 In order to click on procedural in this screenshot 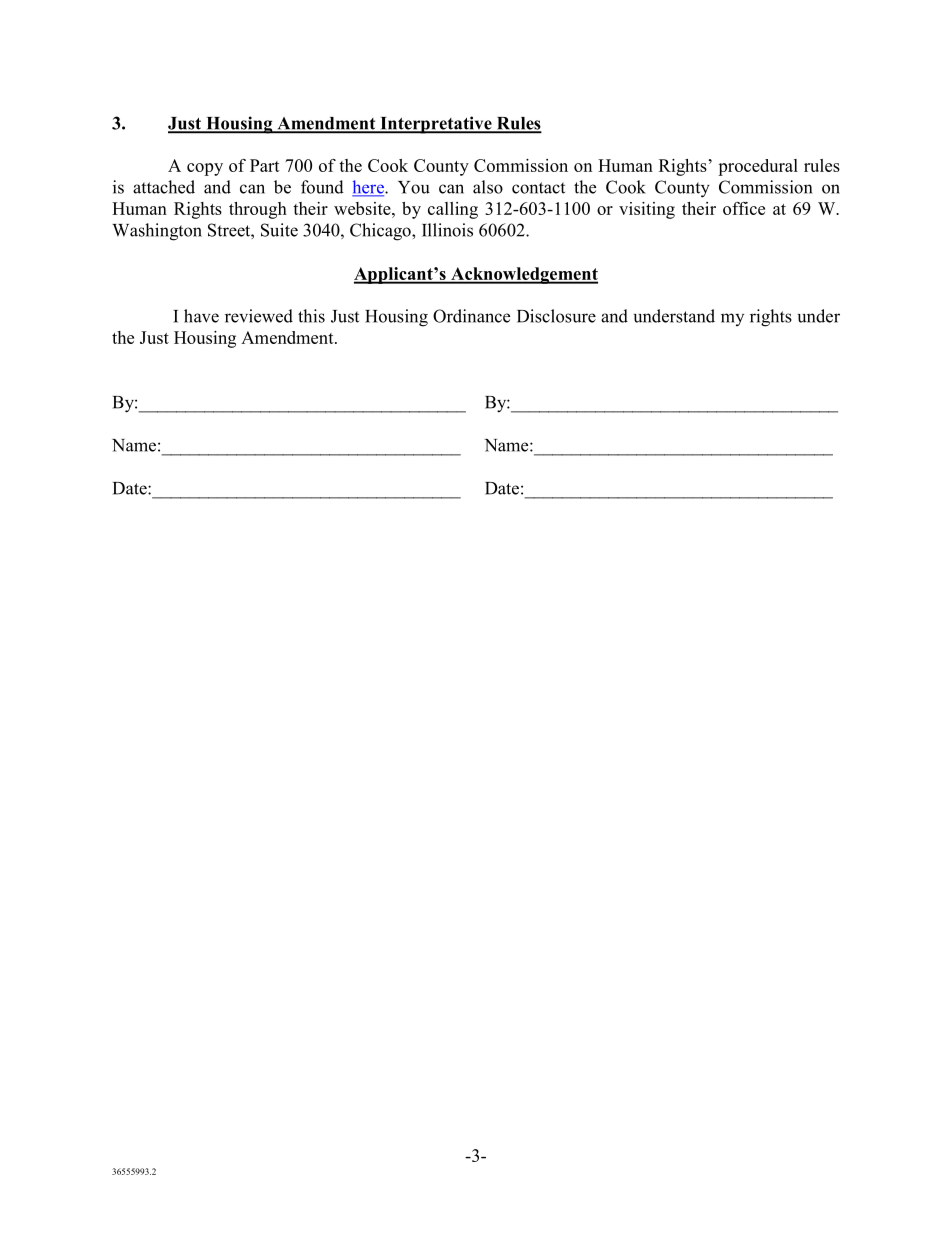, I will do `click(758, 167)`.
